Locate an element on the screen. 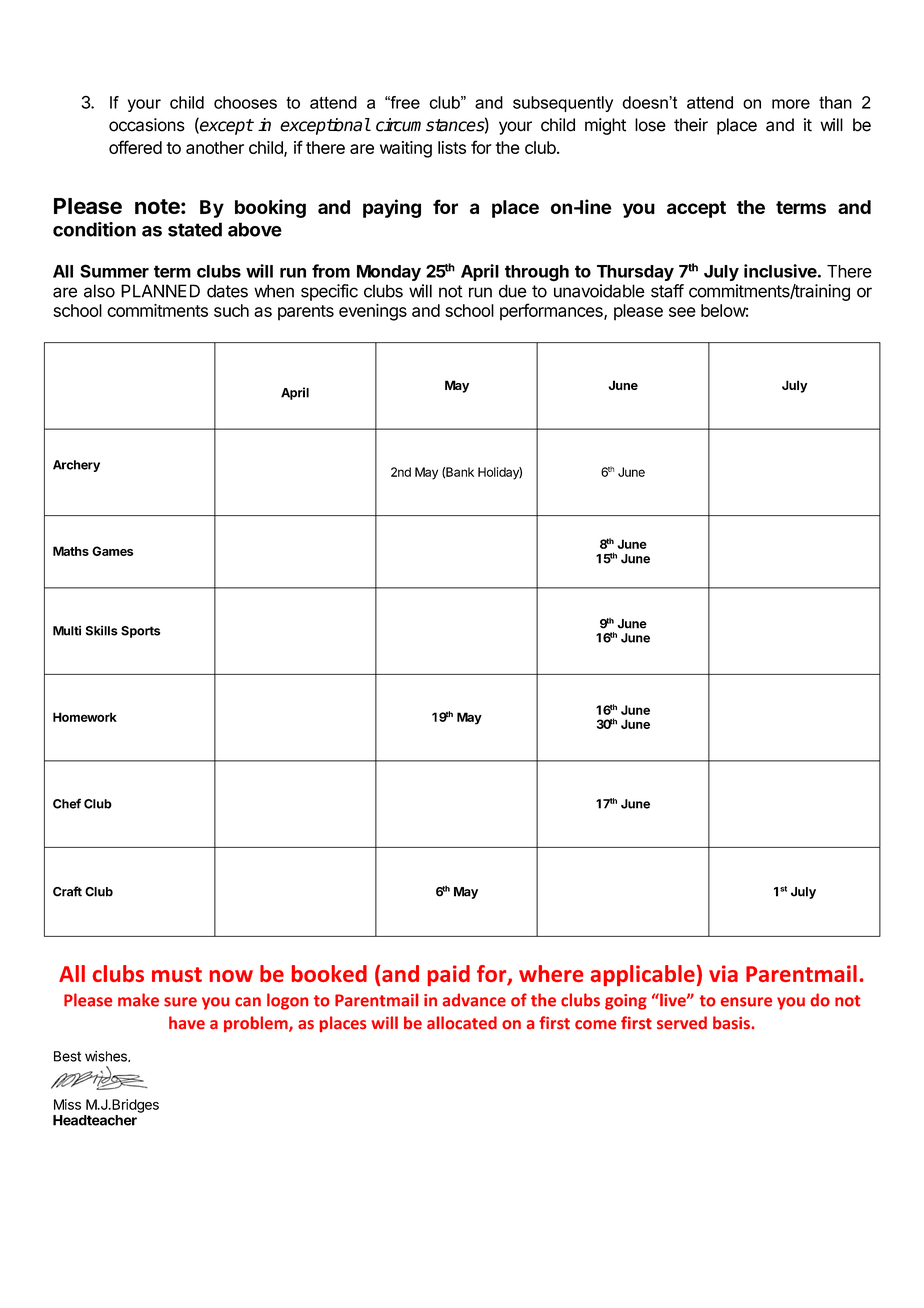  Sports is located at coordinates (140, 632).
